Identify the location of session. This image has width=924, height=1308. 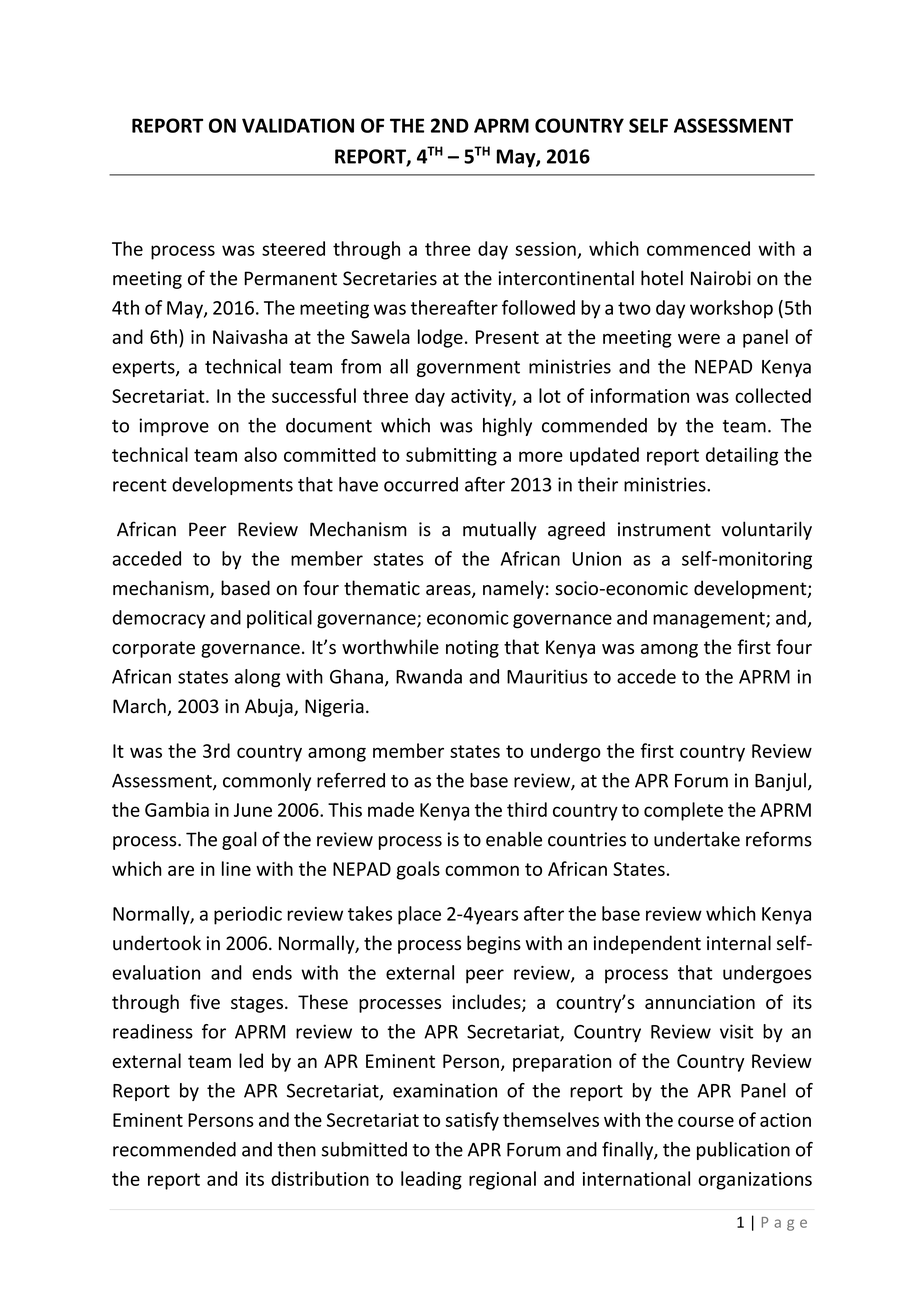
(545, 249).
